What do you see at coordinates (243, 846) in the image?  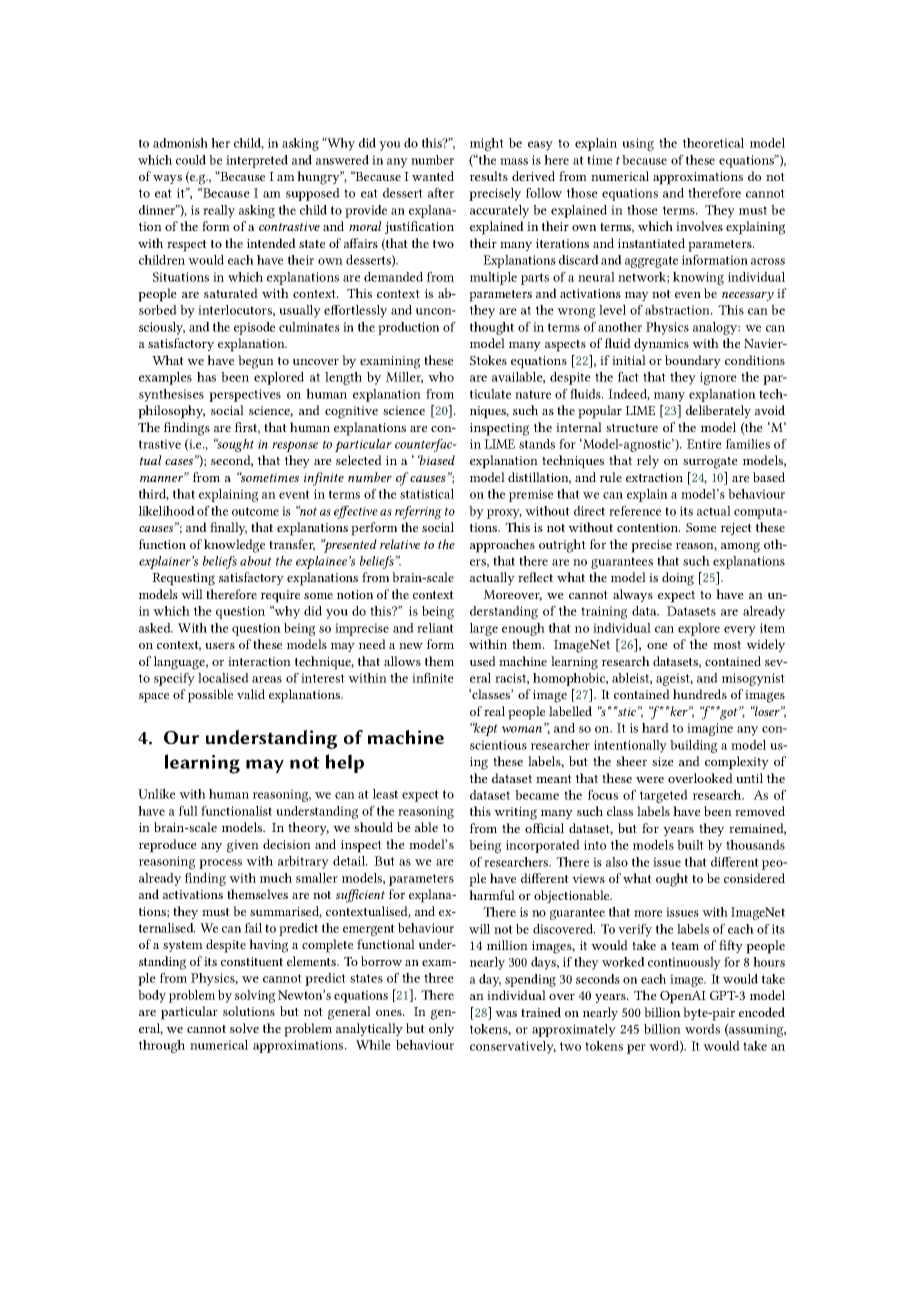 I see `given` at bounding box center [243, 846].
